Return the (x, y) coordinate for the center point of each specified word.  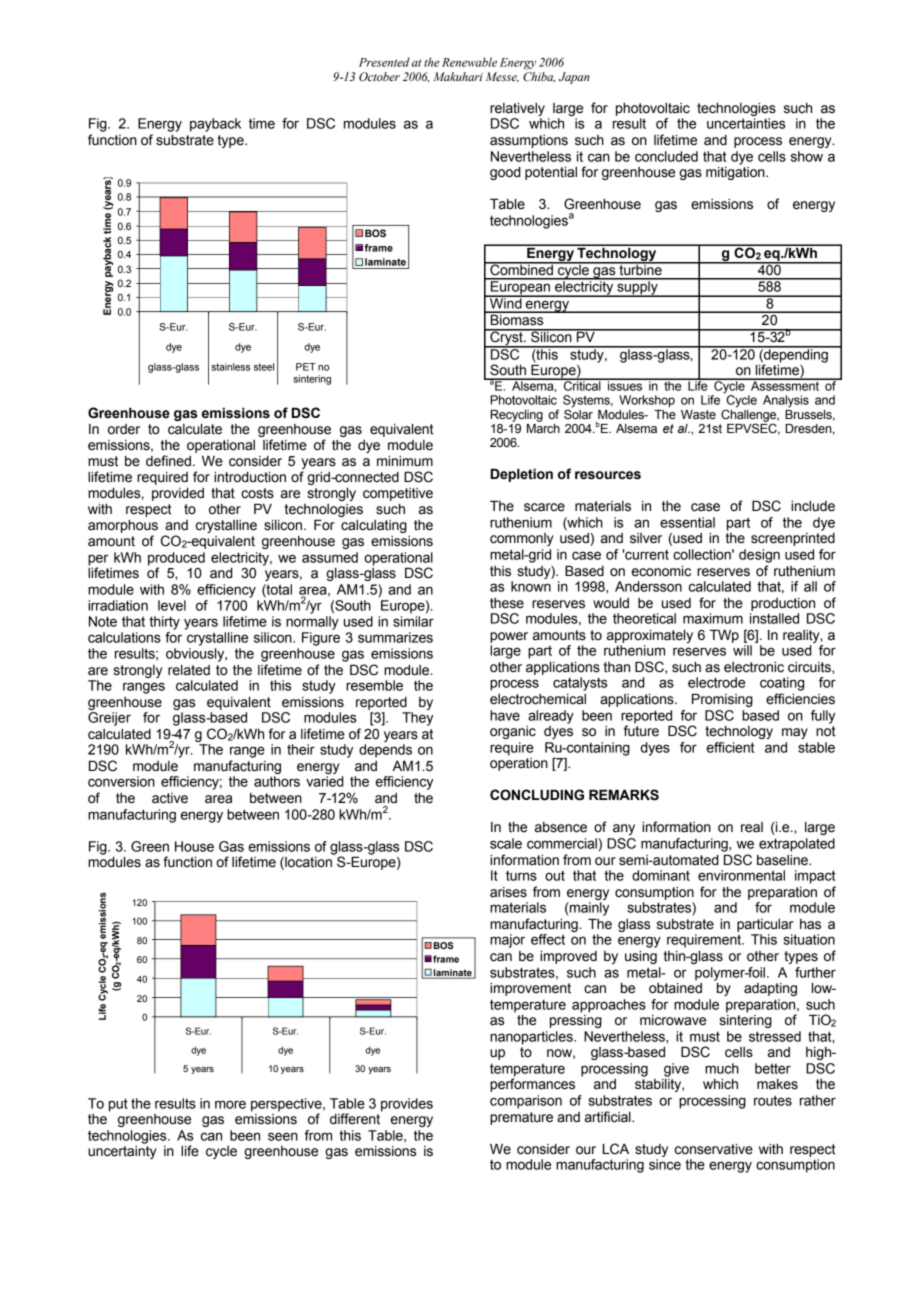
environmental (741, 875)
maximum (713, 618)
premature (521, 1118)
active (170, 798)
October (379, 76)
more (230, 1104)
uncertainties (746, 123)
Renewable (469, 62)
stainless (230, 367)
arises (508, 892)
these (507, 603)
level (172, 605)
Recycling (516, 416)
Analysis (786, 401)
